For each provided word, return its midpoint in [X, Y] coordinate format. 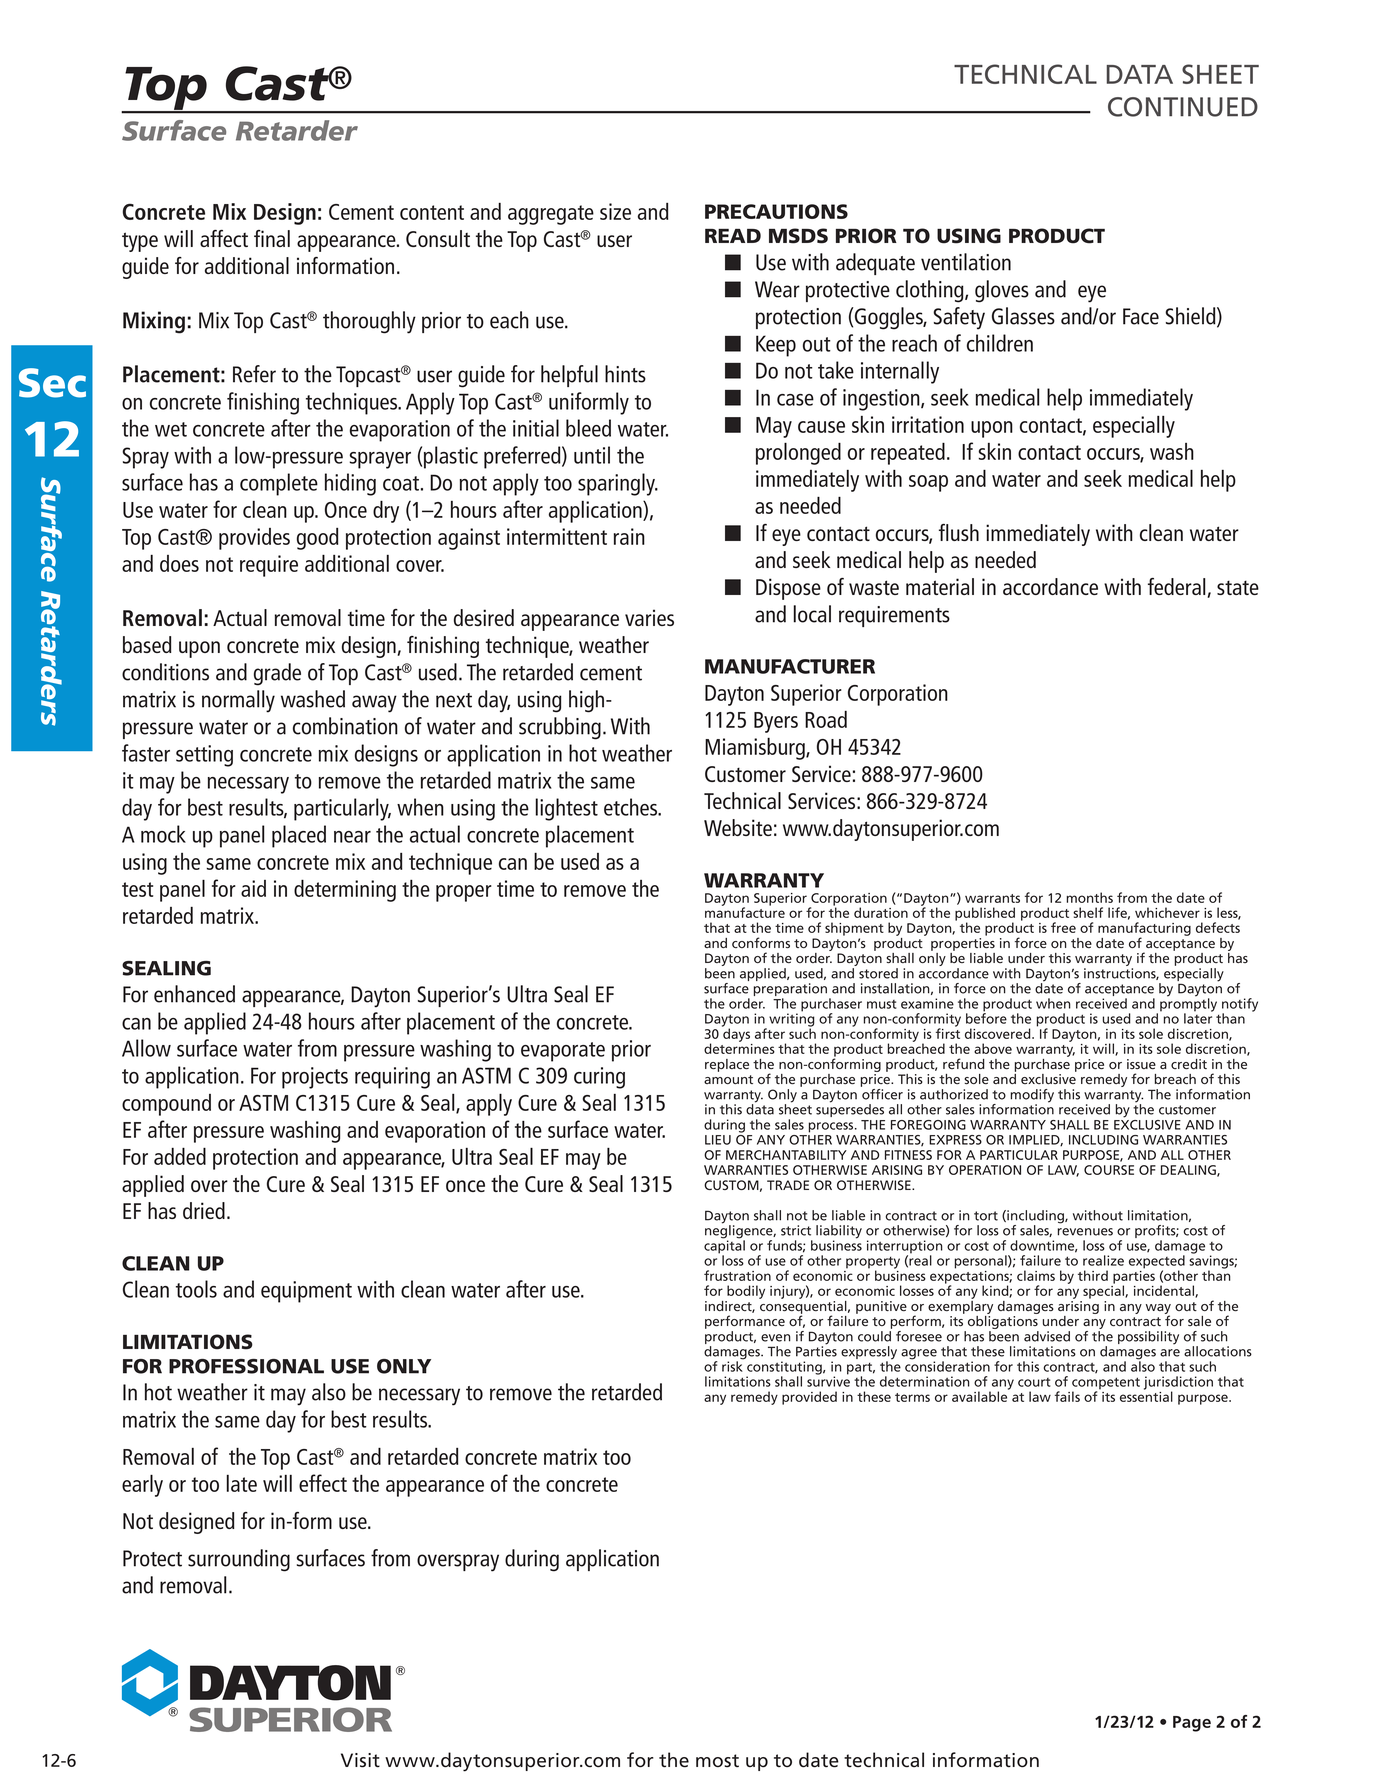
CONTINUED [1183, 107]
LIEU [718, 1140]
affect [224, 238]
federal [1178, 588]
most [717, 1761]
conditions [165, 672]
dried [204, 1210]
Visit [360, 1760]
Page [1192, 1724]
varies [649, 617]
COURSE [1109, 1170]
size [615, 211]
